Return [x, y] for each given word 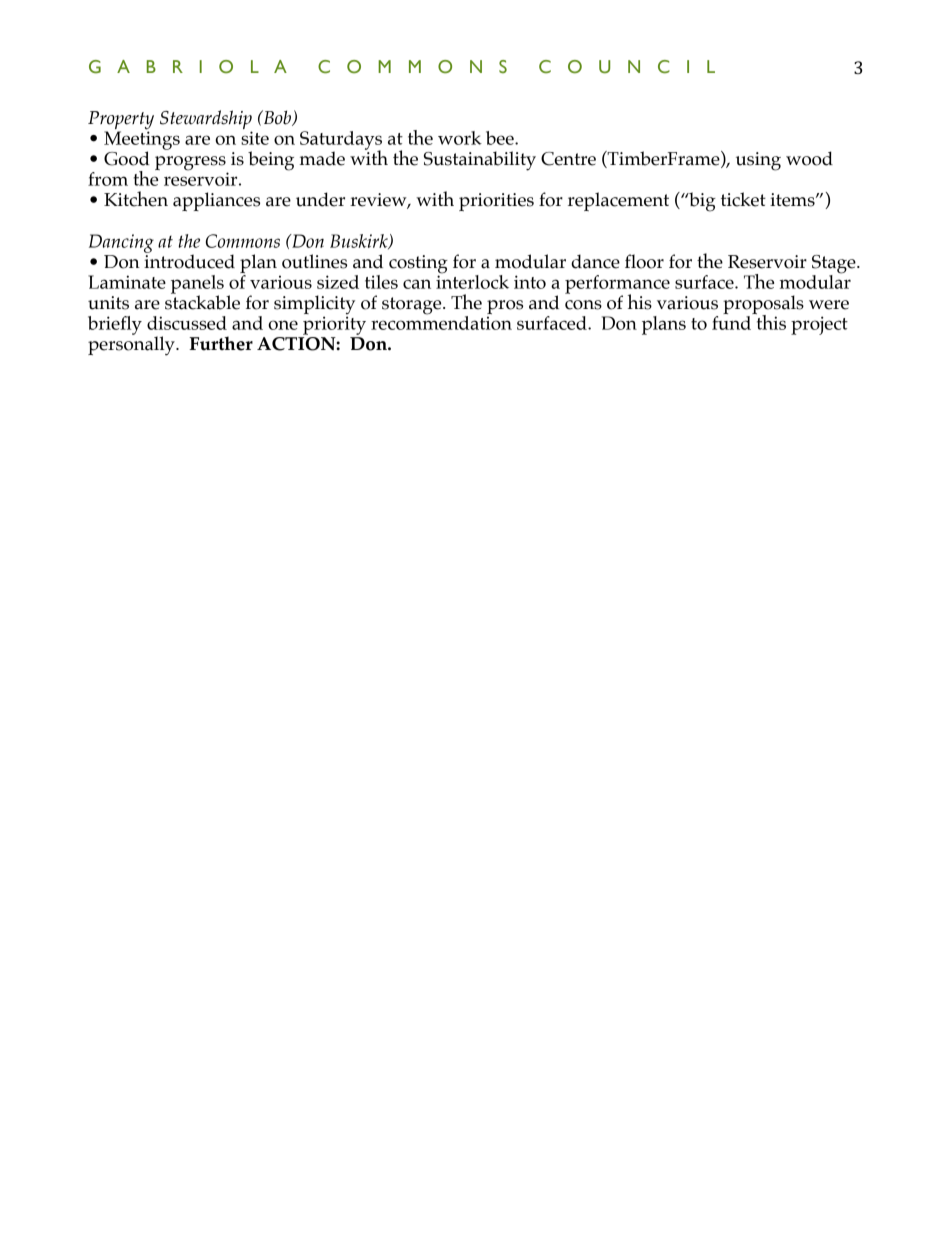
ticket [743, 199]
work [460, 138]
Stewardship [206, 121]
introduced [189, 260]
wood [809, 158]
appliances [216, 201]
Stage [835, 265]
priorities [496, 202]
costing [418, 265]
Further [221, 343]
